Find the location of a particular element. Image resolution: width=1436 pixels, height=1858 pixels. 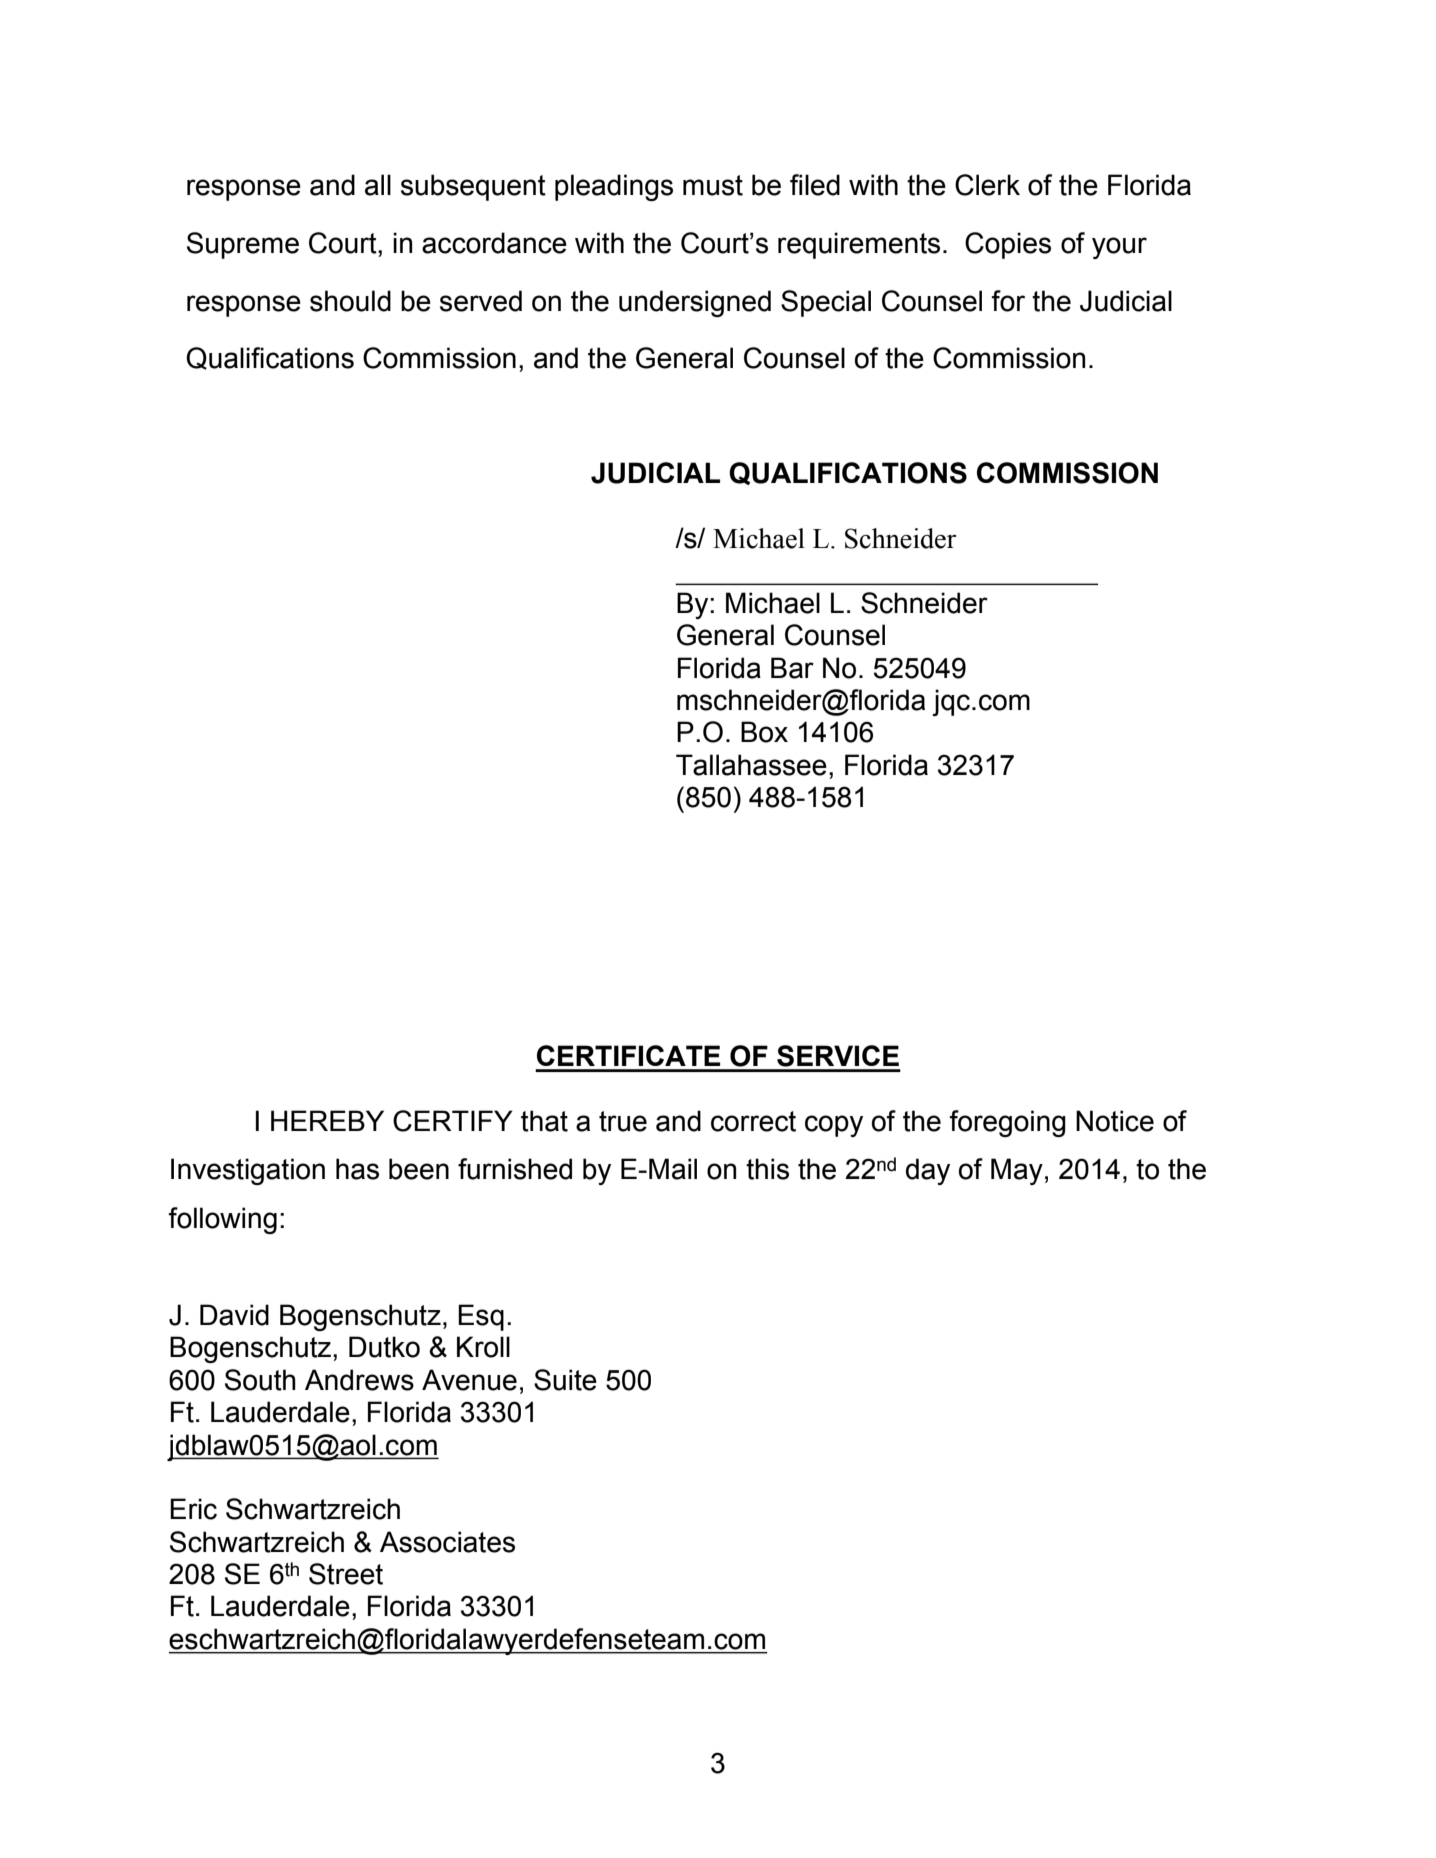

Box is located at coordinates (764, 732).
